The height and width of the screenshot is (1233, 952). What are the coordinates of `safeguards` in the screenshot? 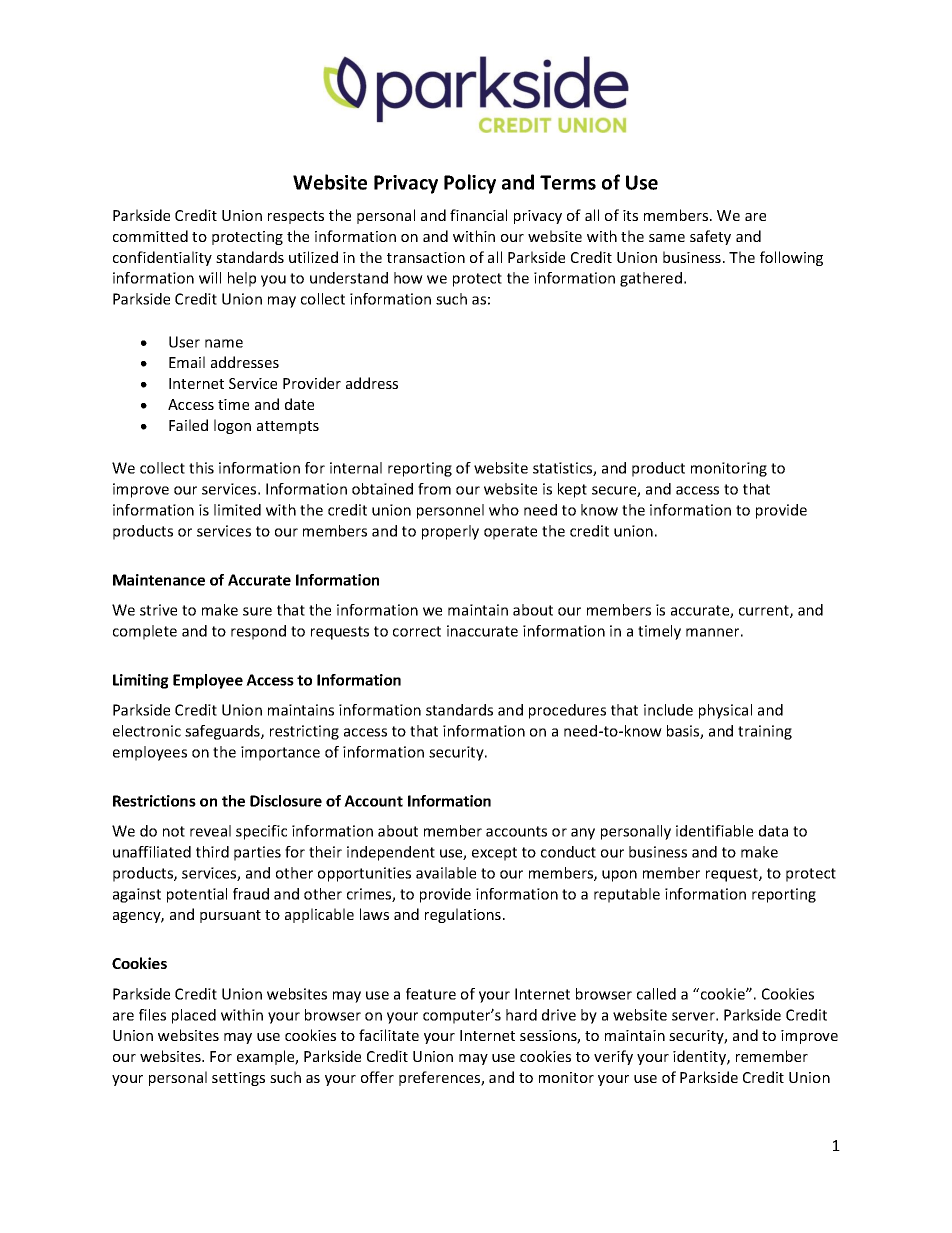 It's located at (223, 732).
